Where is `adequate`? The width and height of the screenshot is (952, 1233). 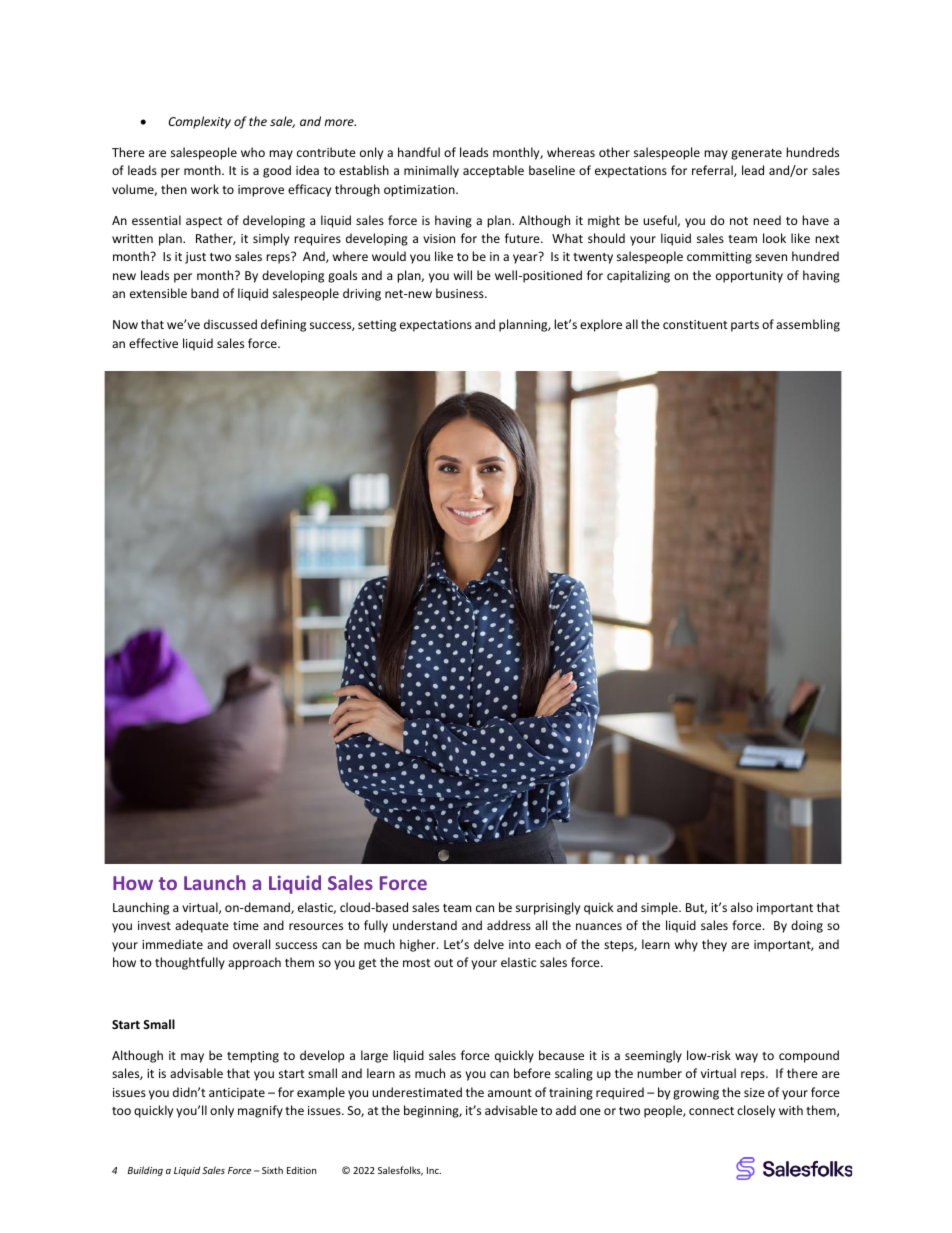
adequate is located at coordinates (202, 926).
